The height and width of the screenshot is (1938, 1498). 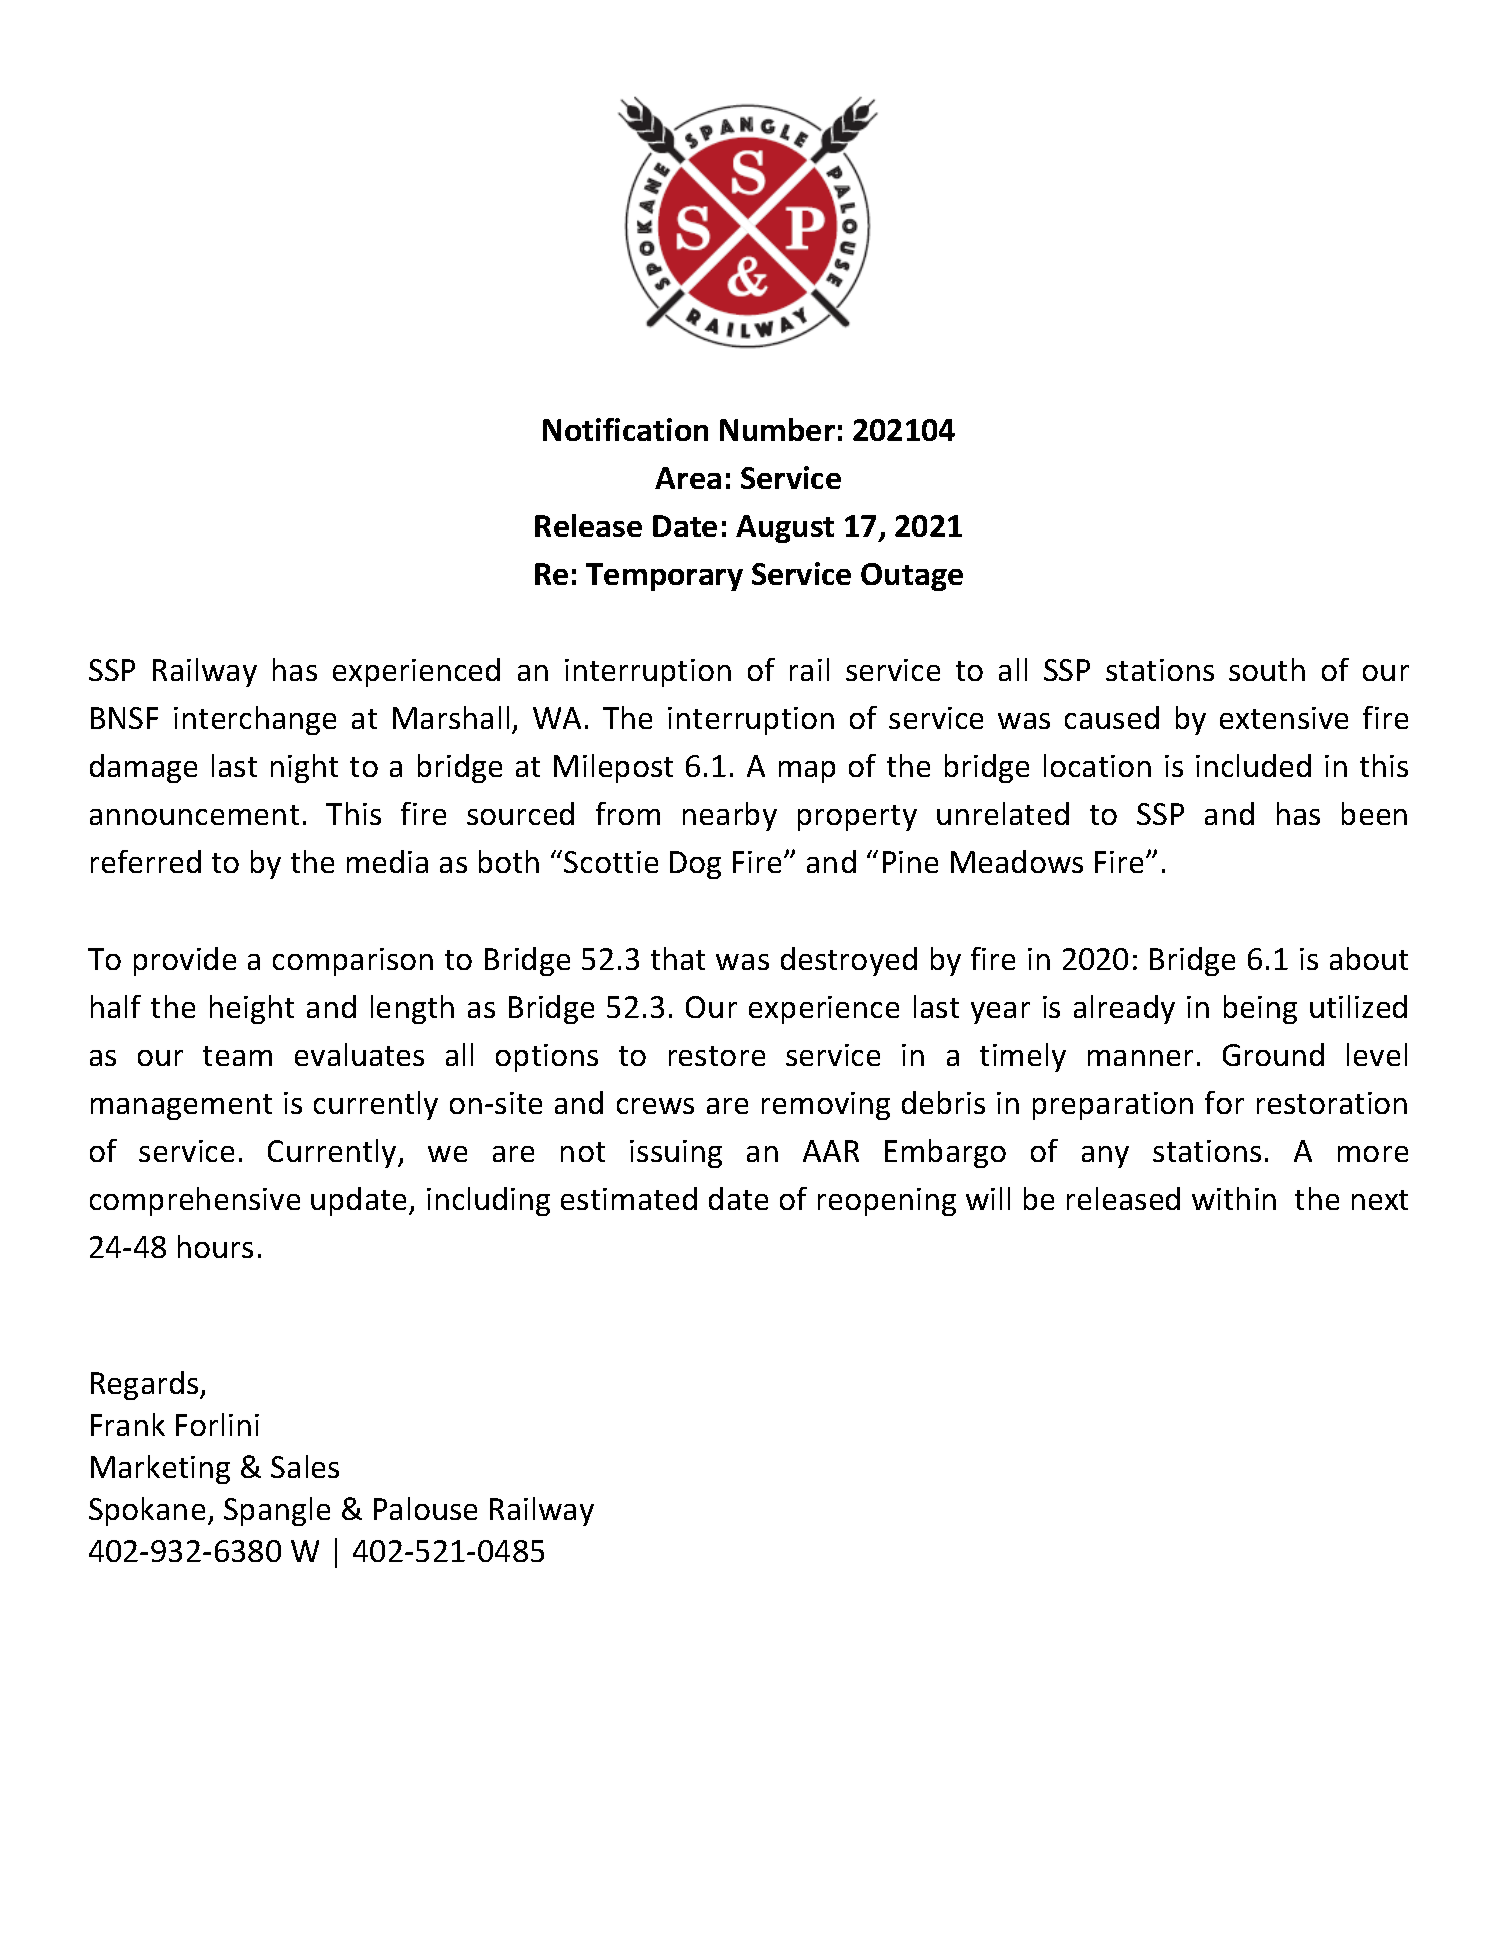 What do you see at coordinates (678, 958) in the screenshot?
I see `that` at bounding box center [678, 958].
